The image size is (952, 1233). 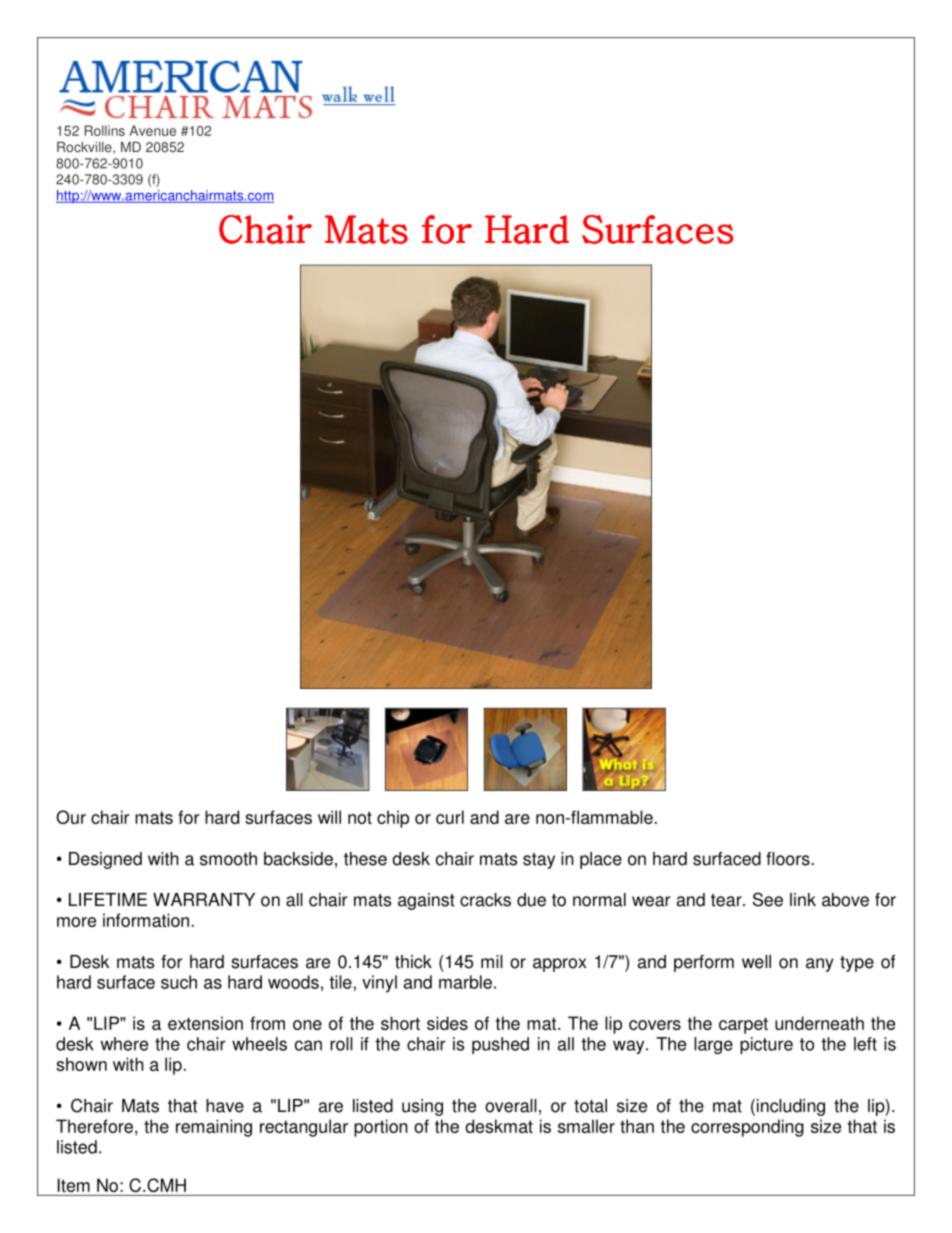 What do you see at coordinates (422, 1107) in the image?
I see `using` at bounding box center [422, 1107].
